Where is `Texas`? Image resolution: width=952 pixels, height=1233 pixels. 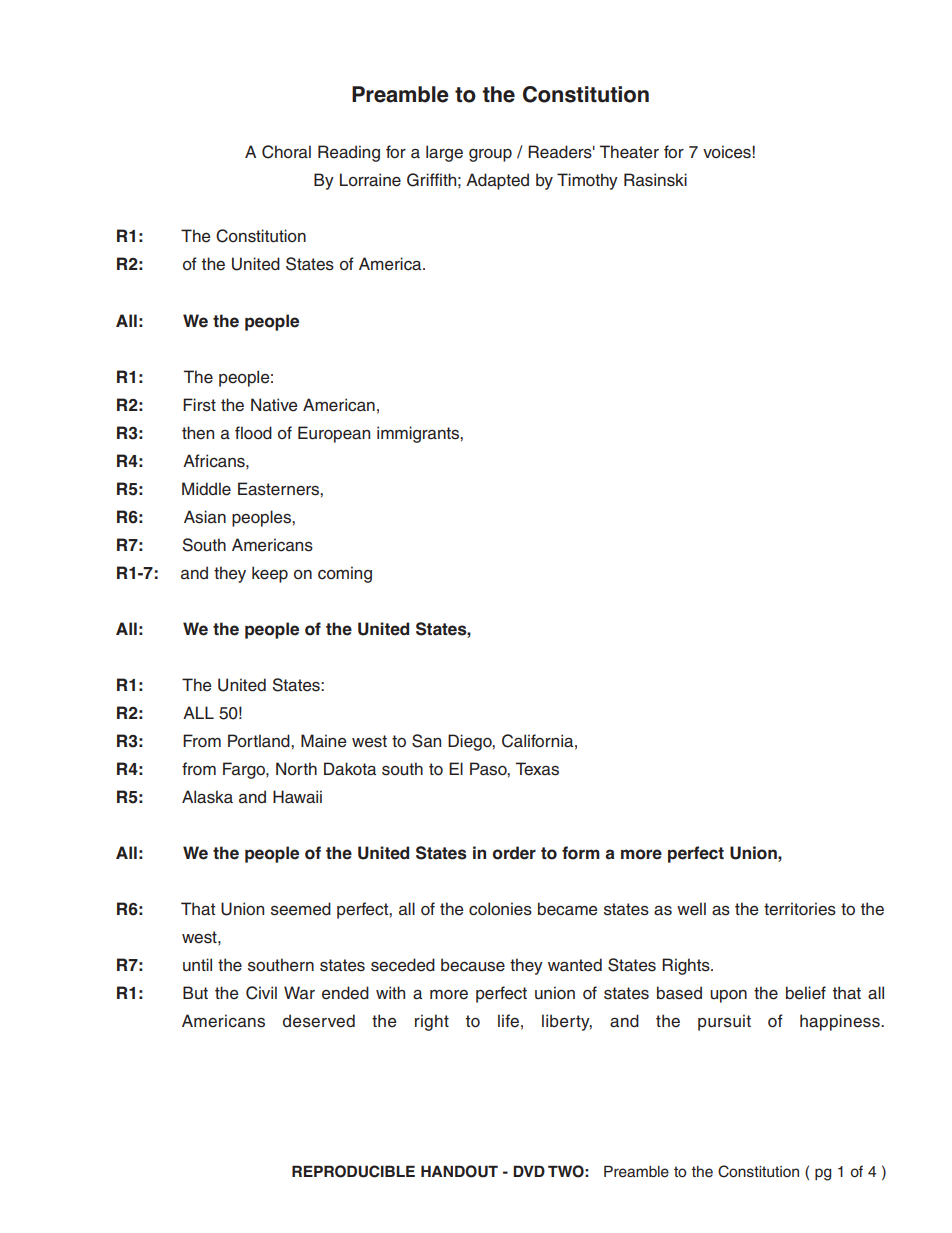
Texas is located at coordinates (537, 769).
